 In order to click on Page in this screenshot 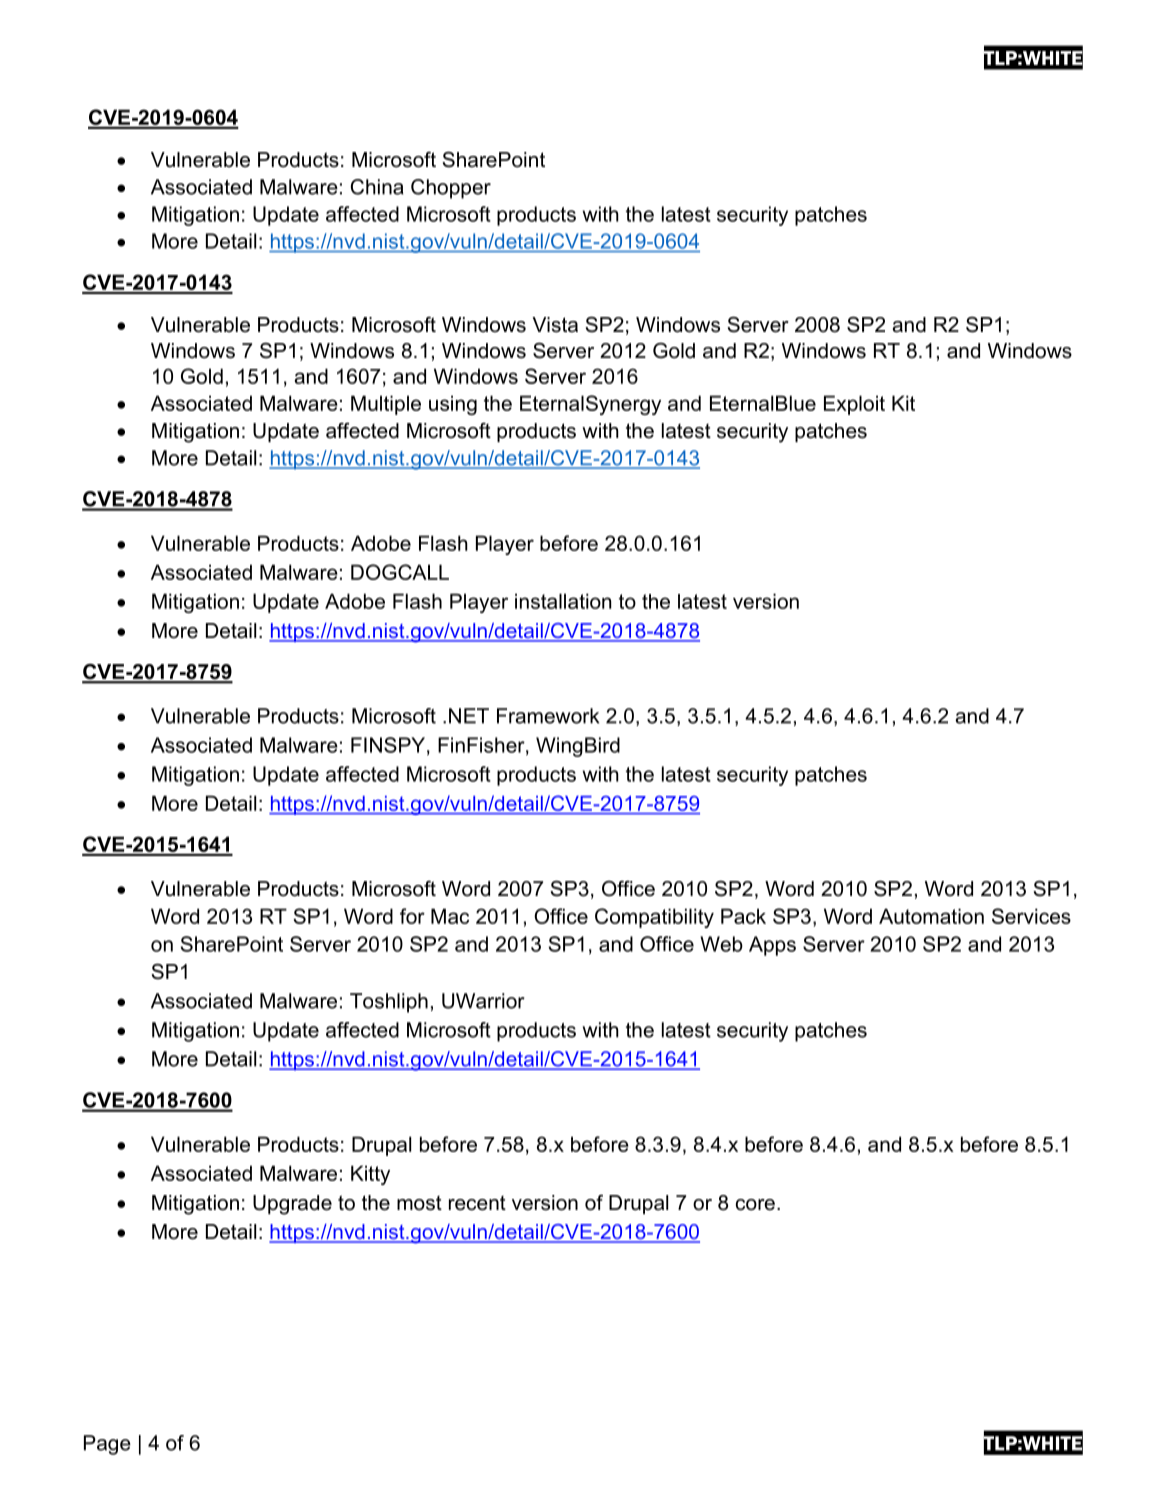, I will do `click(107, 1445)`.
